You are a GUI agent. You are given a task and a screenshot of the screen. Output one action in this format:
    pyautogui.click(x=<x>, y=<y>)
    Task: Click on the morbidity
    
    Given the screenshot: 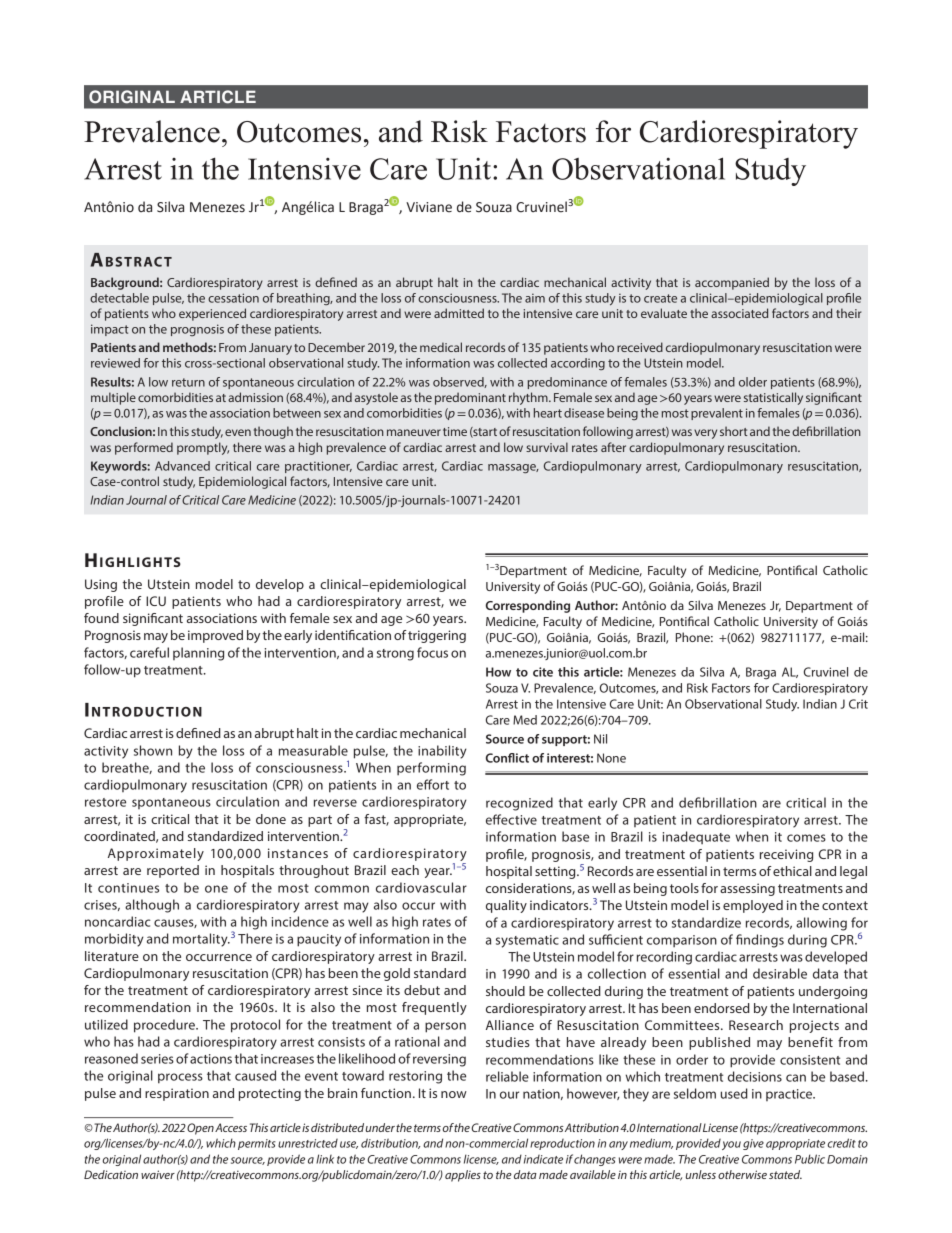 What is the action you would take?
    pyautogui.click(x=114, y=940)
